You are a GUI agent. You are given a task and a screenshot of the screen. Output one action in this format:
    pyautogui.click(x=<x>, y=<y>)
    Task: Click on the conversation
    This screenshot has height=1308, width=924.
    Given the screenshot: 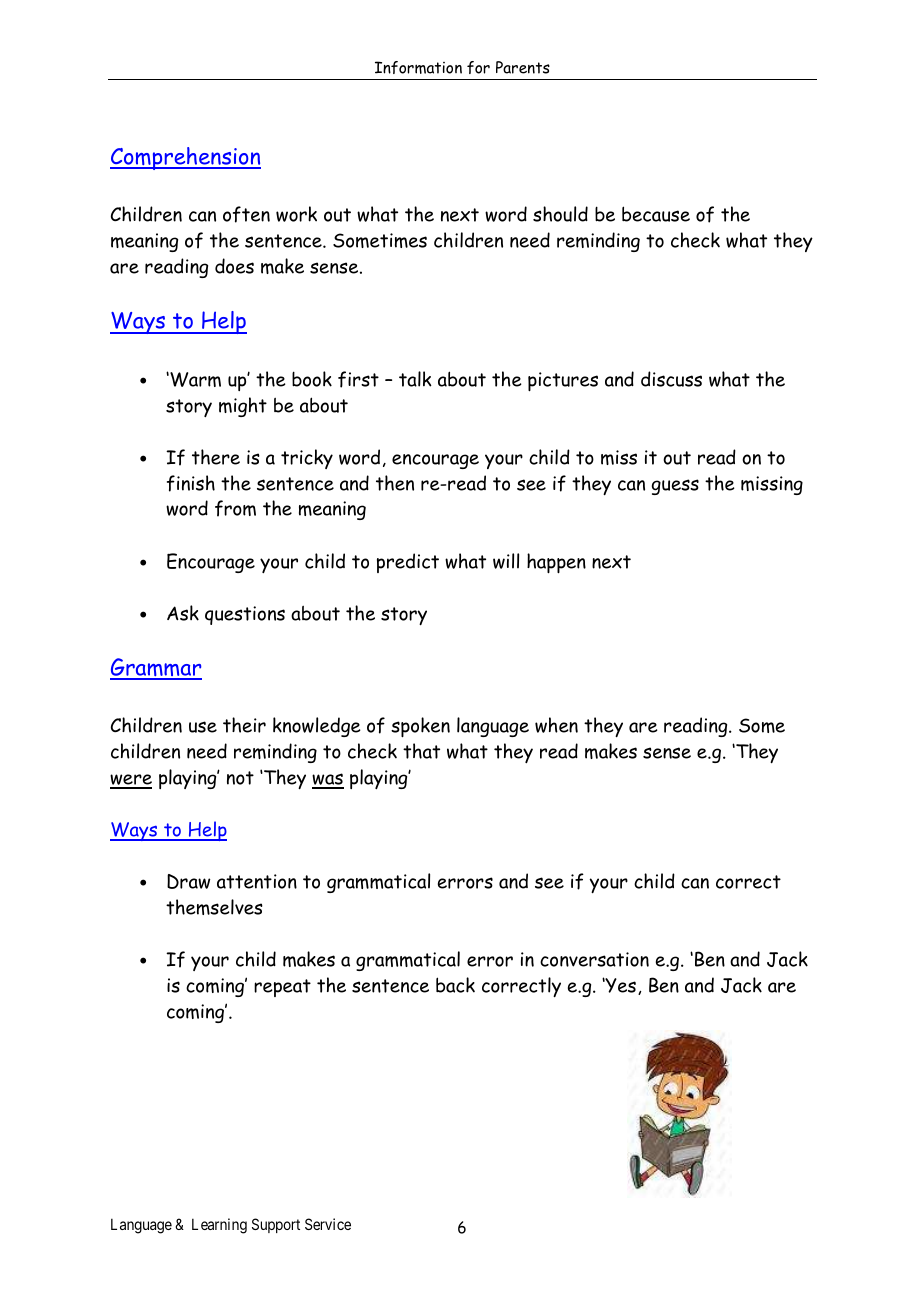 What is the action you would take?
    pyautogui.click(x=594, y=959)
